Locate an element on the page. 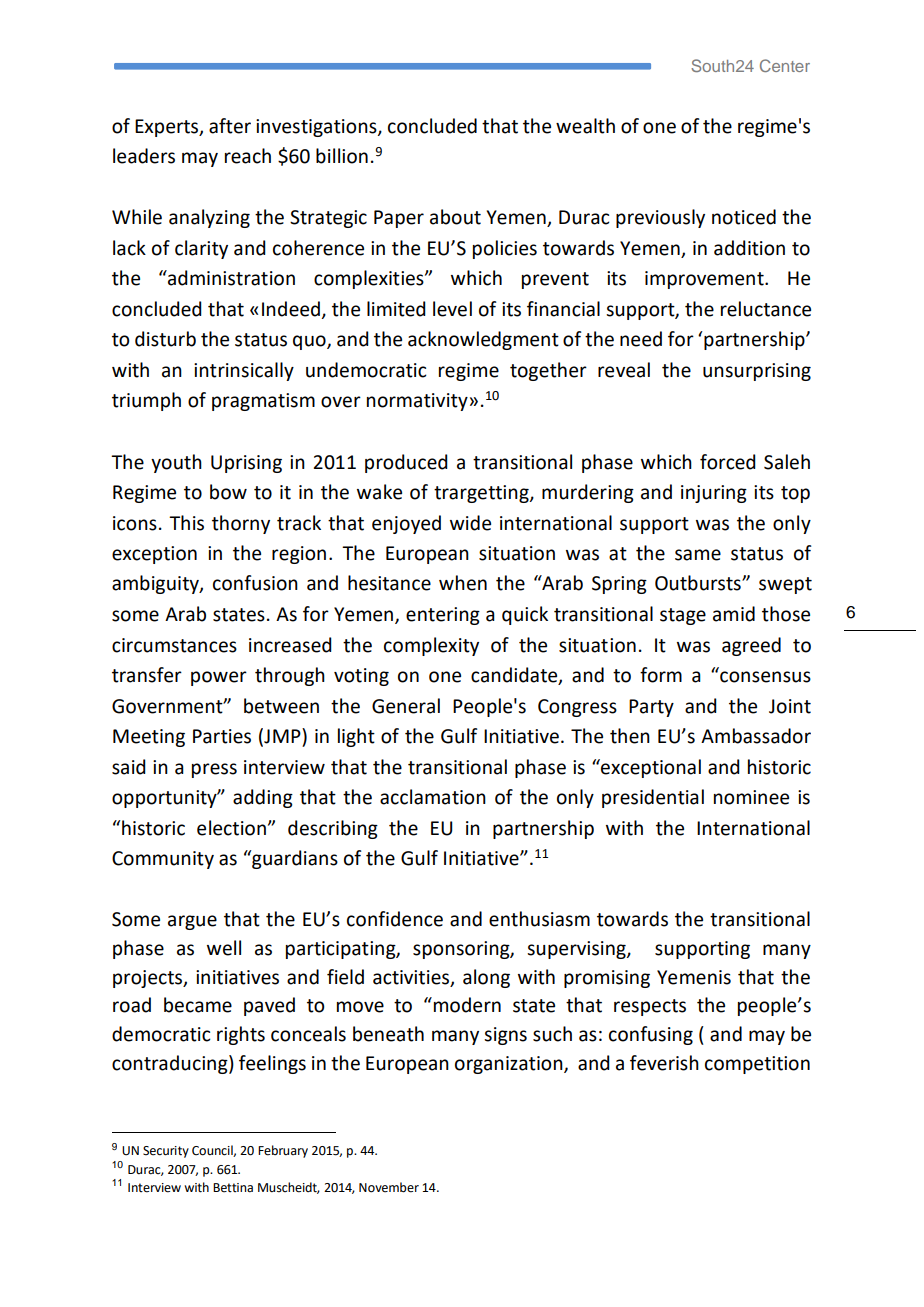 The height and width of the document is (1307, 924). unsurprising is located at coordinates (757, 372).
